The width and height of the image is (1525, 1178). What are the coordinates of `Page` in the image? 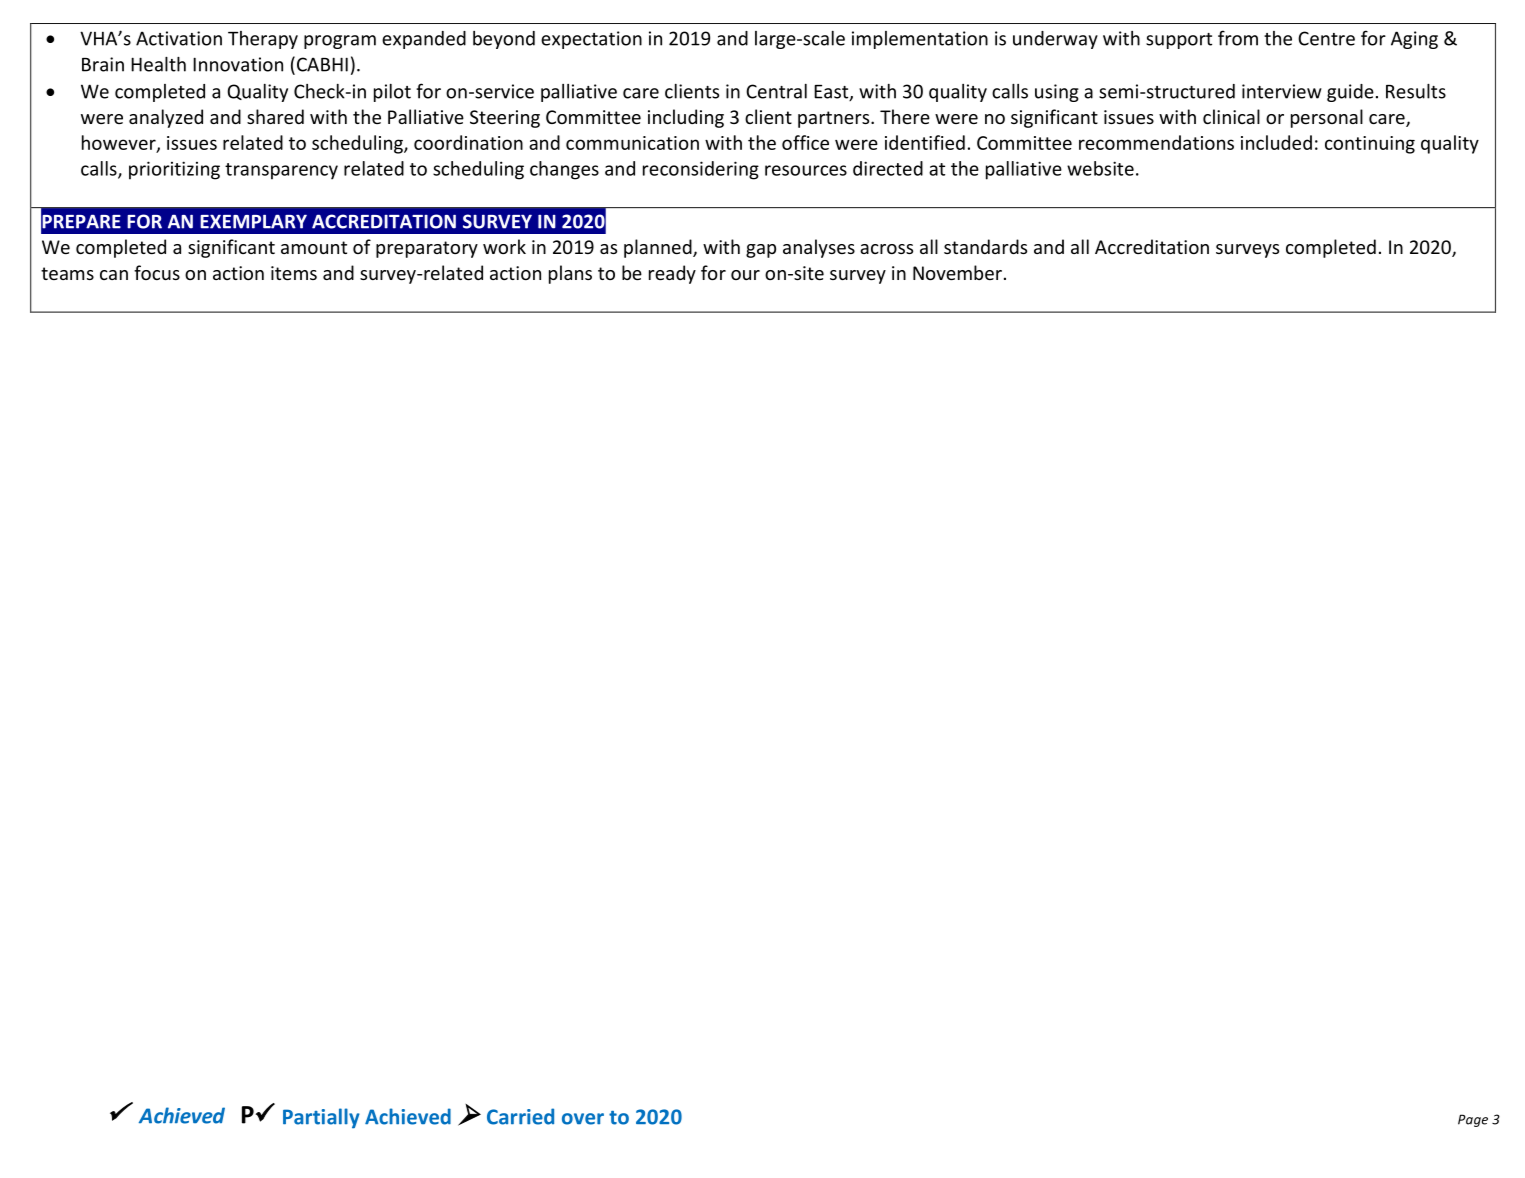 It's located at (1473, 1120).
